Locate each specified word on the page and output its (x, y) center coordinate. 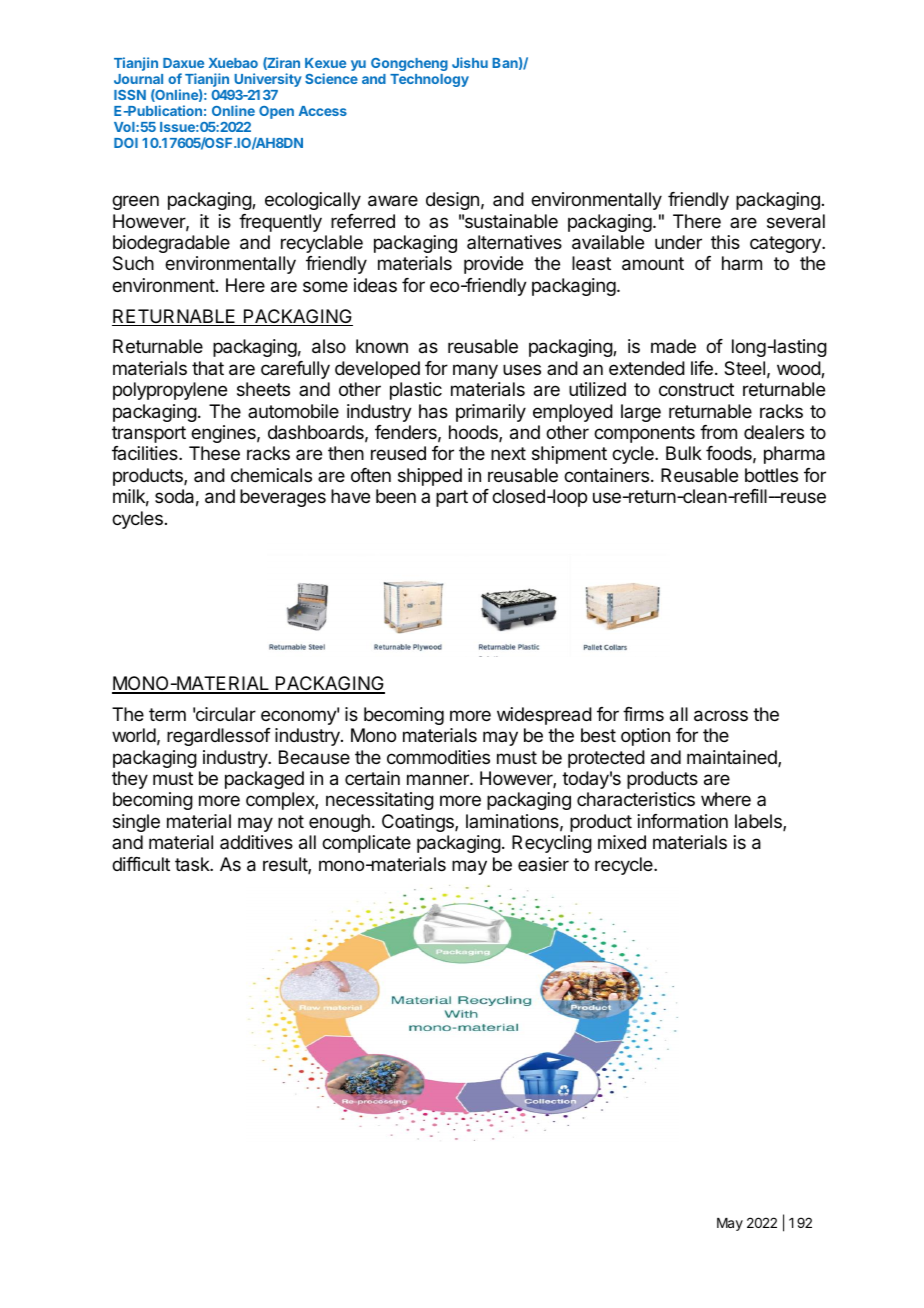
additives (256, 842)
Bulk (684, 453)
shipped (430, 477)
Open (276, 112)
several (796, 221)
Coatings (419, 823)
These (214, 453)
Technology (429, 80)
